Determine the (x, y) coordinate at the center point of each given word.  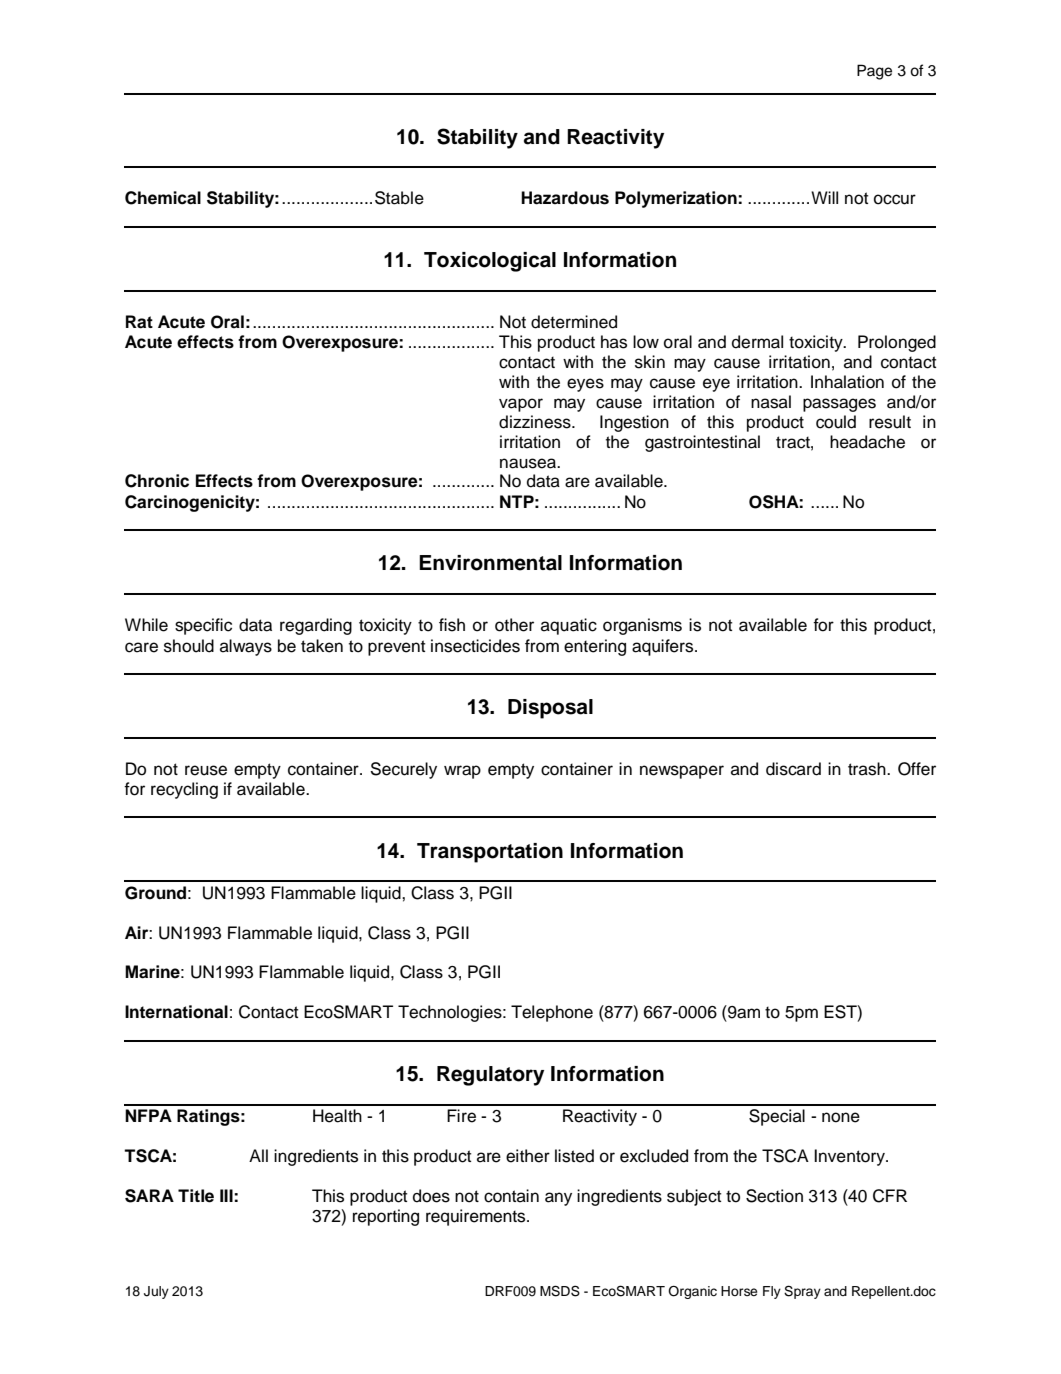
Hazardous (565, 198)
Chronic (157, 481)
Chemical (163, 198)
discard (793, 769)
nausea (529, 463)
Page (874, 72)
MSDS (560, 1291)
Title (196, 1196)
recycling (184, 790)
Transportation (490, 853)
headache (867, 442)
